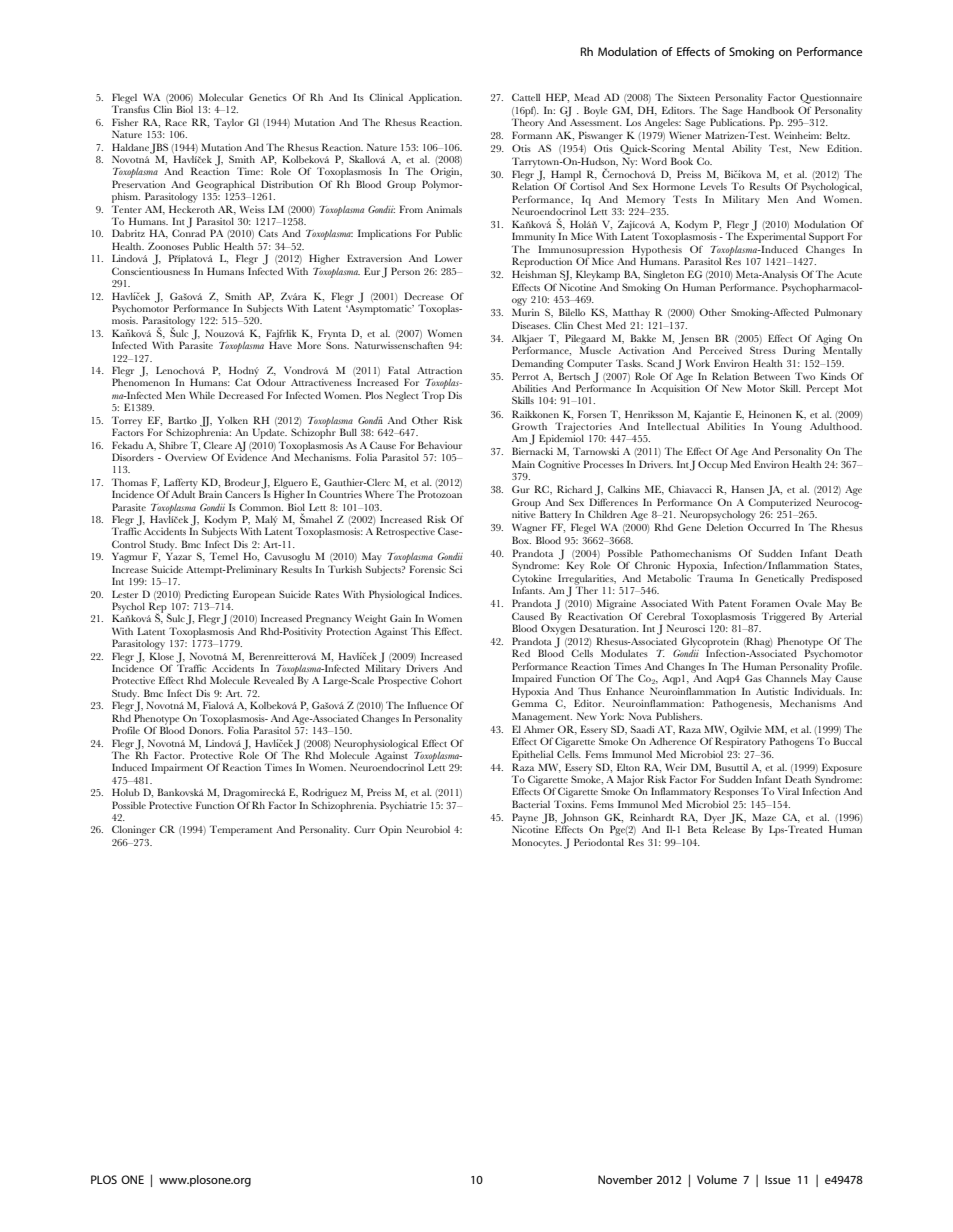  What do you see at coordinates (229, 123) in the page?
I see `Taylor` at bounding box center [229, 123].
